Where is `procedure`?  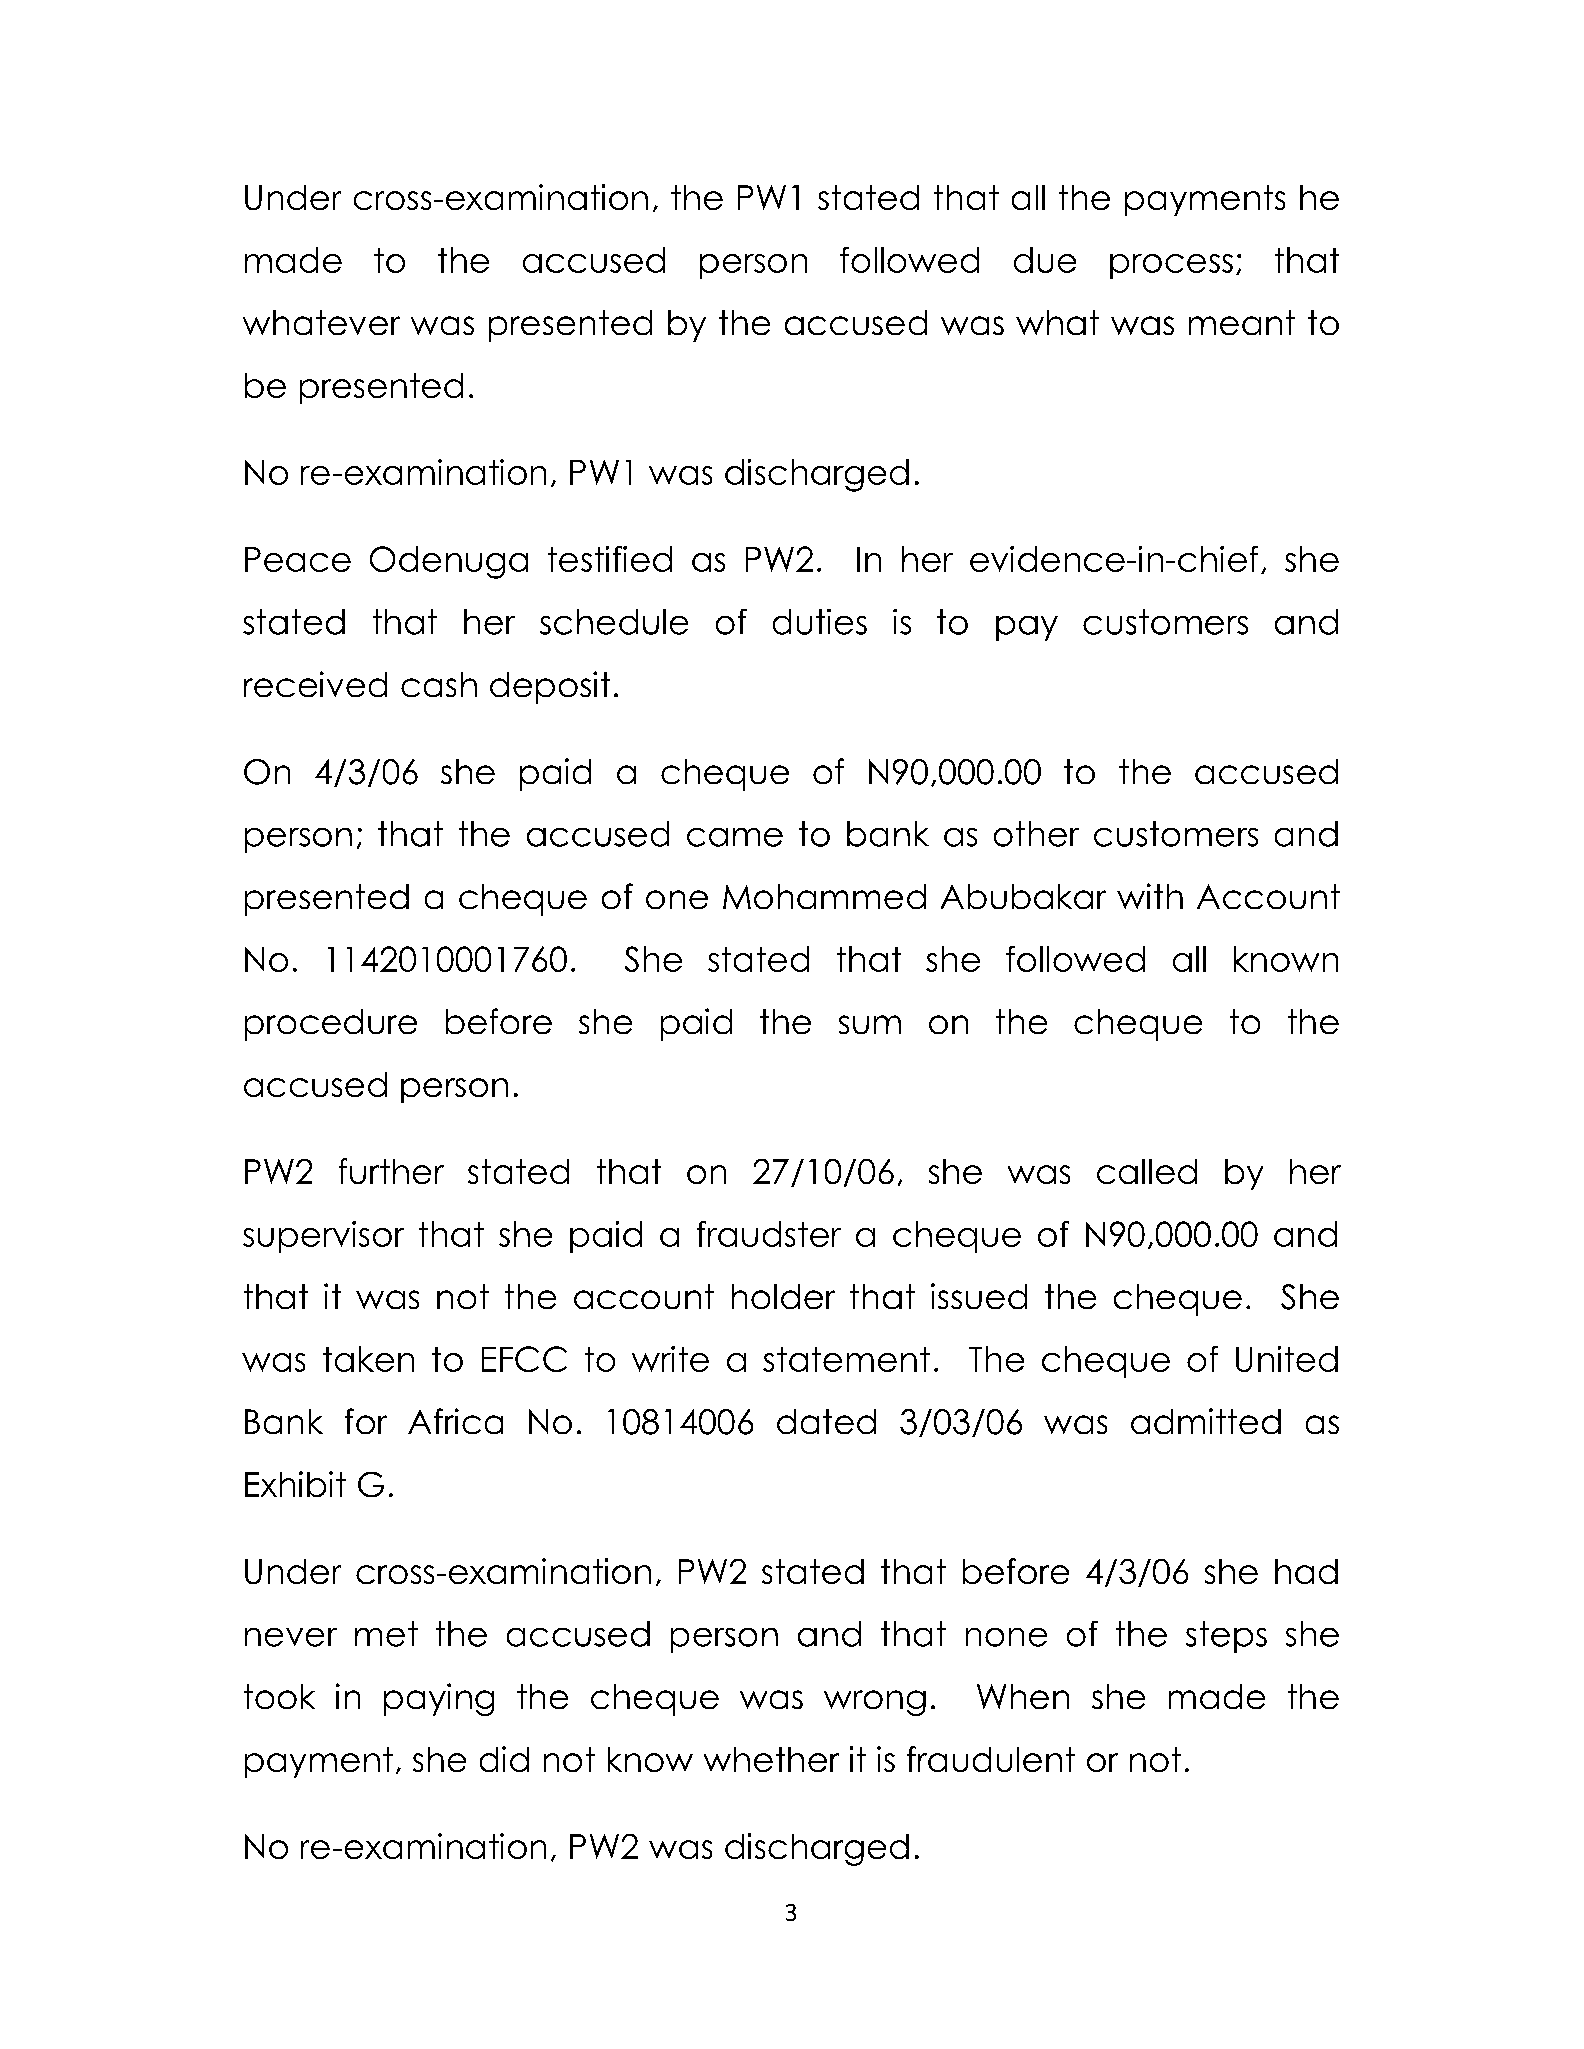
procedure is located at coordinates (331, 1025).
